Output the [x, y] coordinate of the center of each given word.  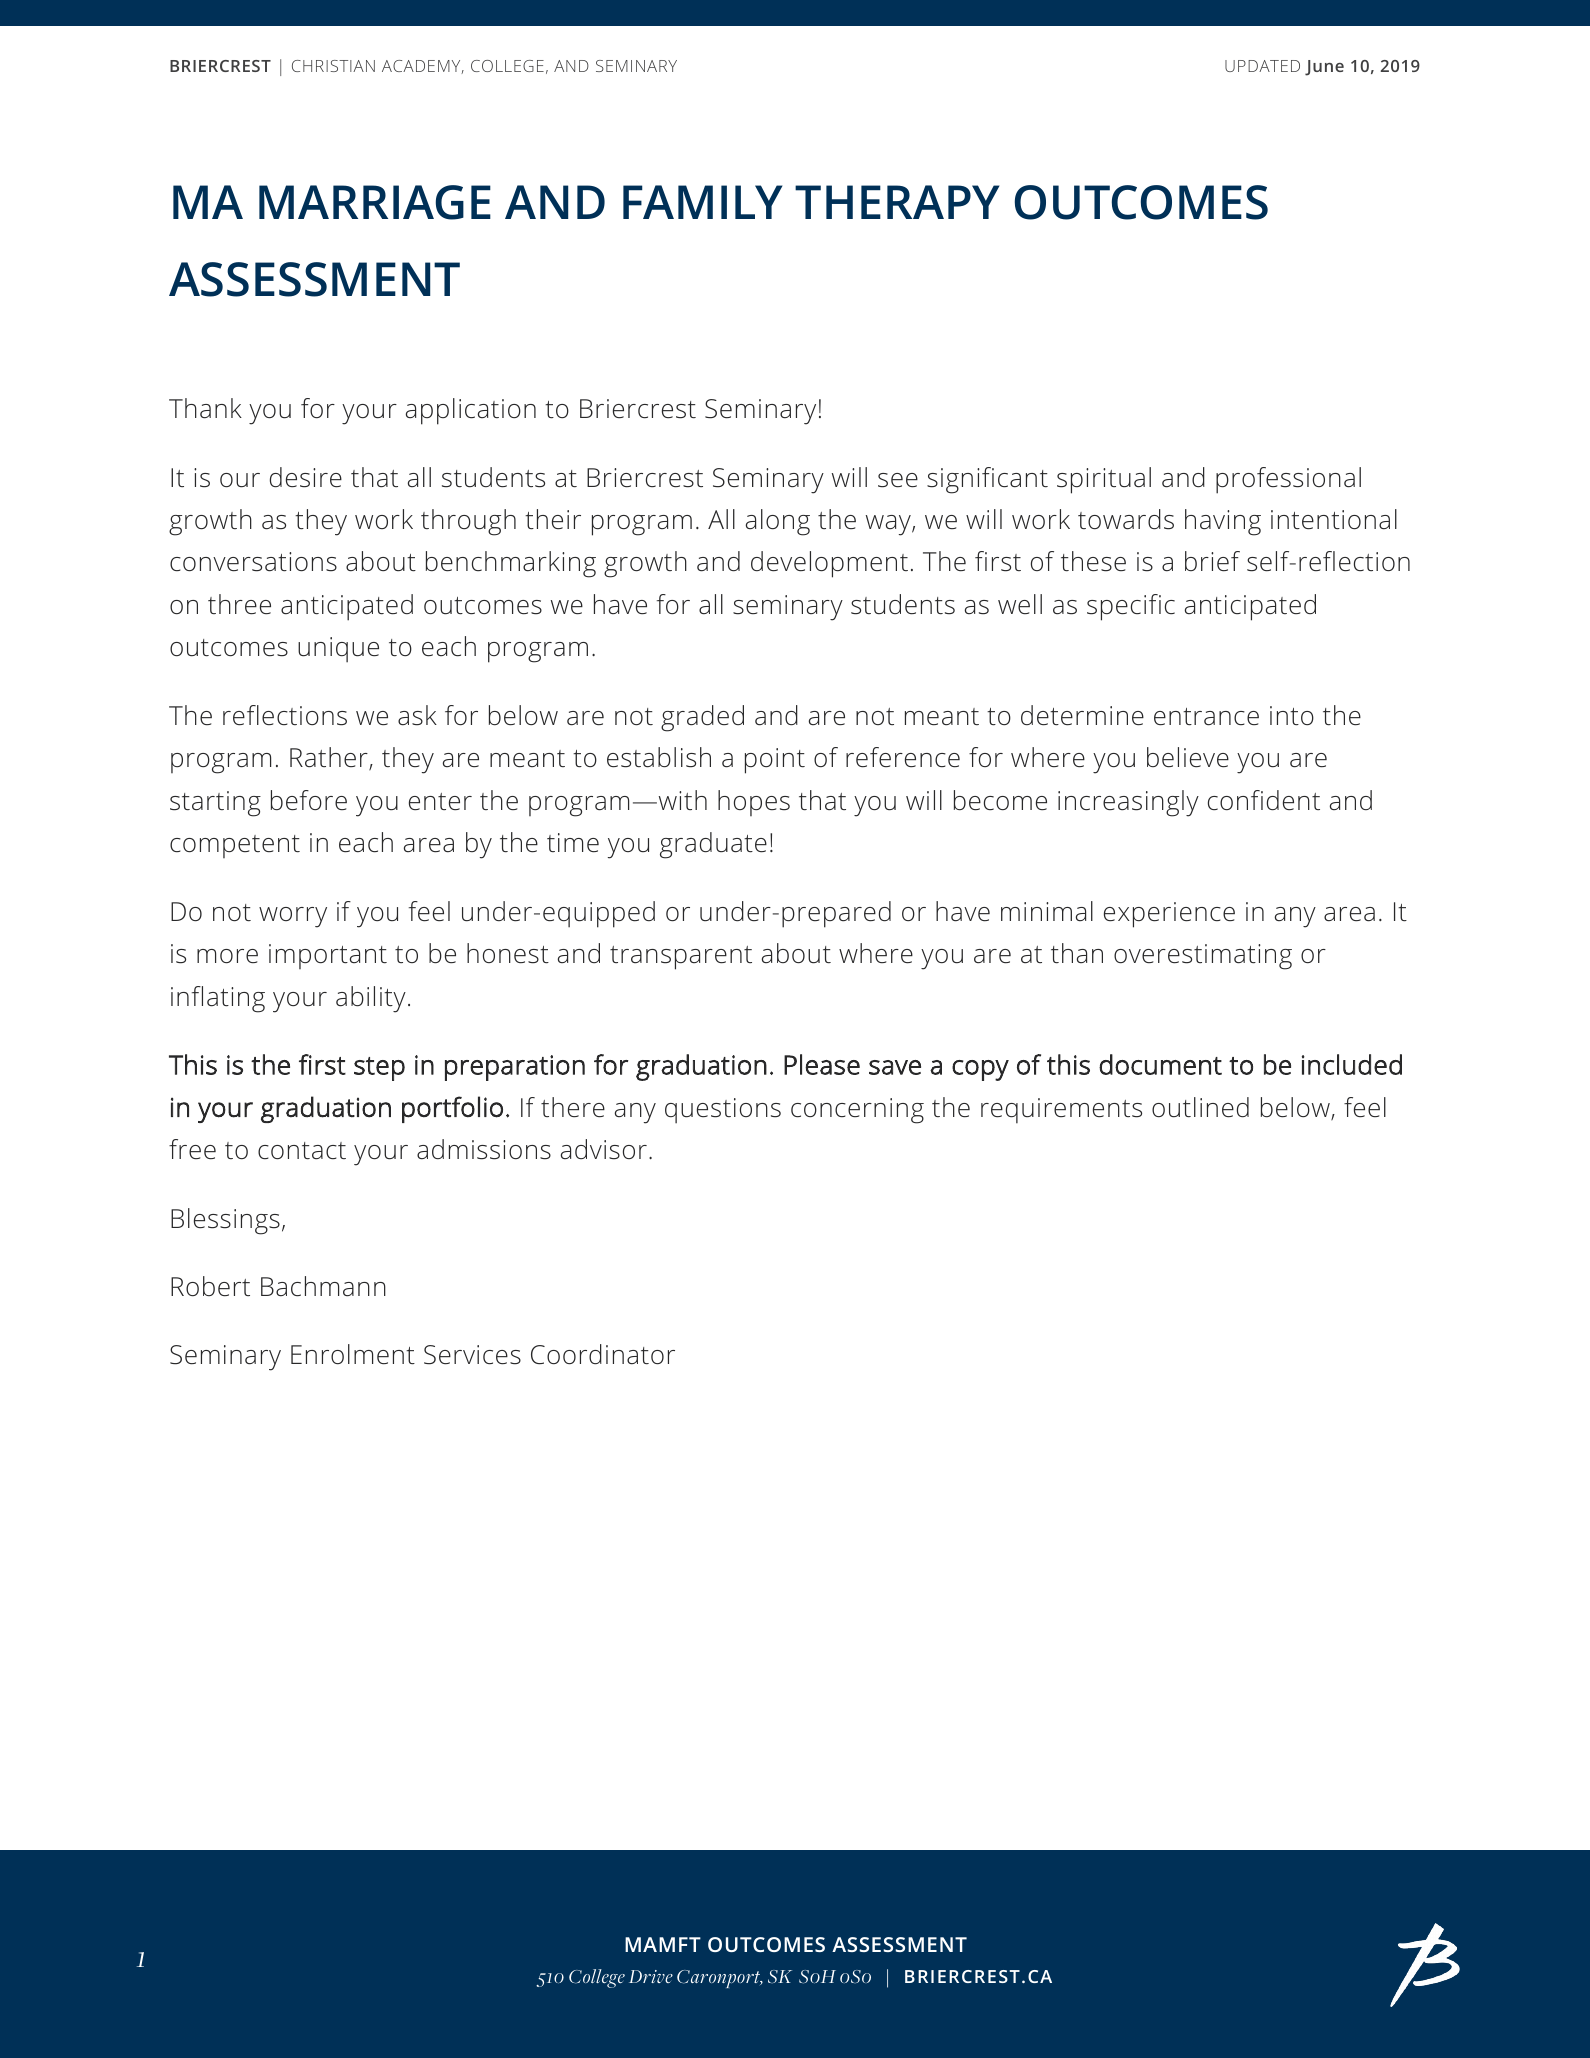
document [1160, 1064]
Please [822, 1064]
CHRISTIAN [333, 66]
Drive [651, 1976]
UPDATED [1262, 66]
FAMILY [702, 202]
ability [371, 999]
